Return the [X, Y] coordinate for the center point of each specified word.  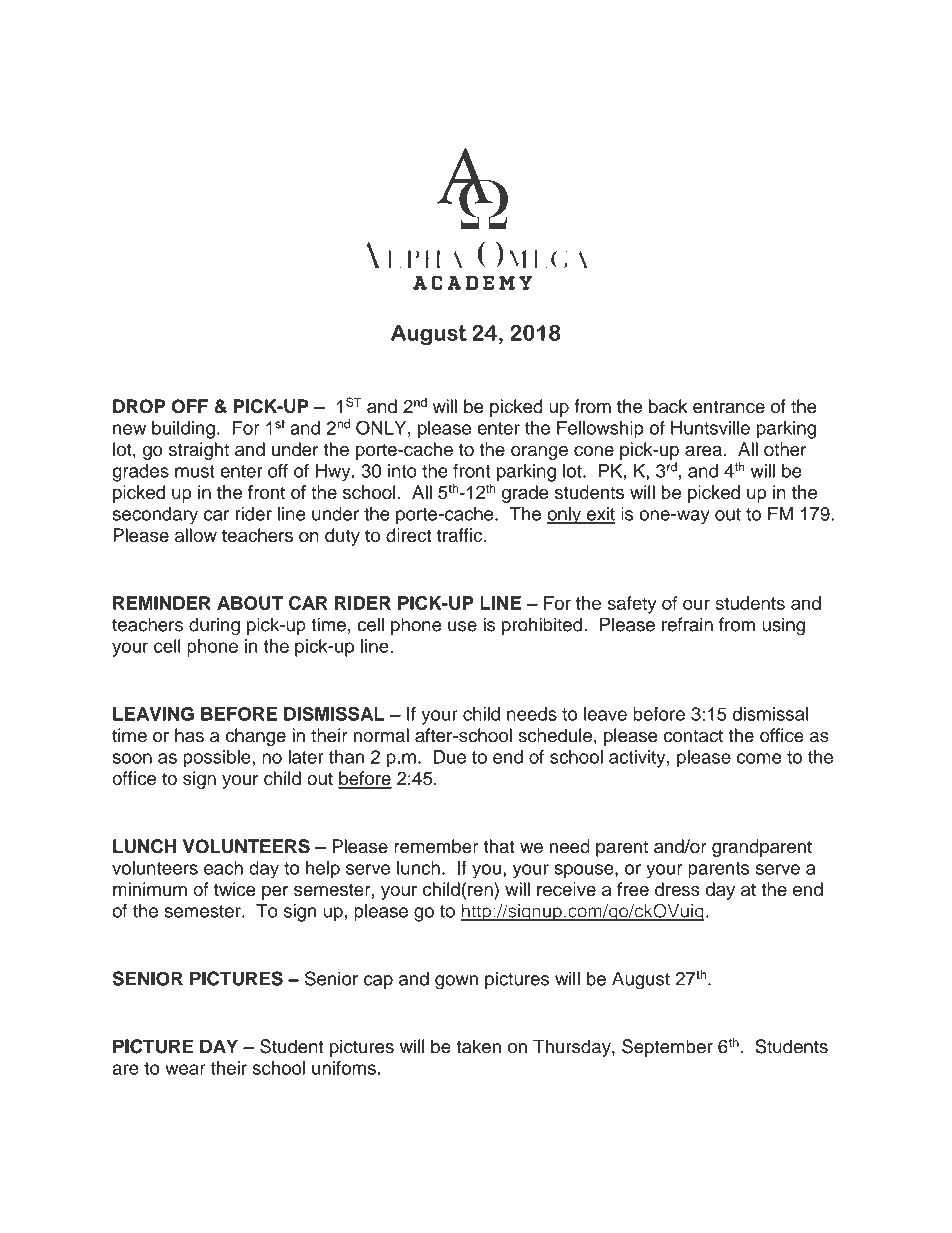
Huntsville [710, 428]
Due [450, 757]
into [402, 471]
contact [693, 736]
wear [185, 1069]
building [183, 430]
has [189, 735]
